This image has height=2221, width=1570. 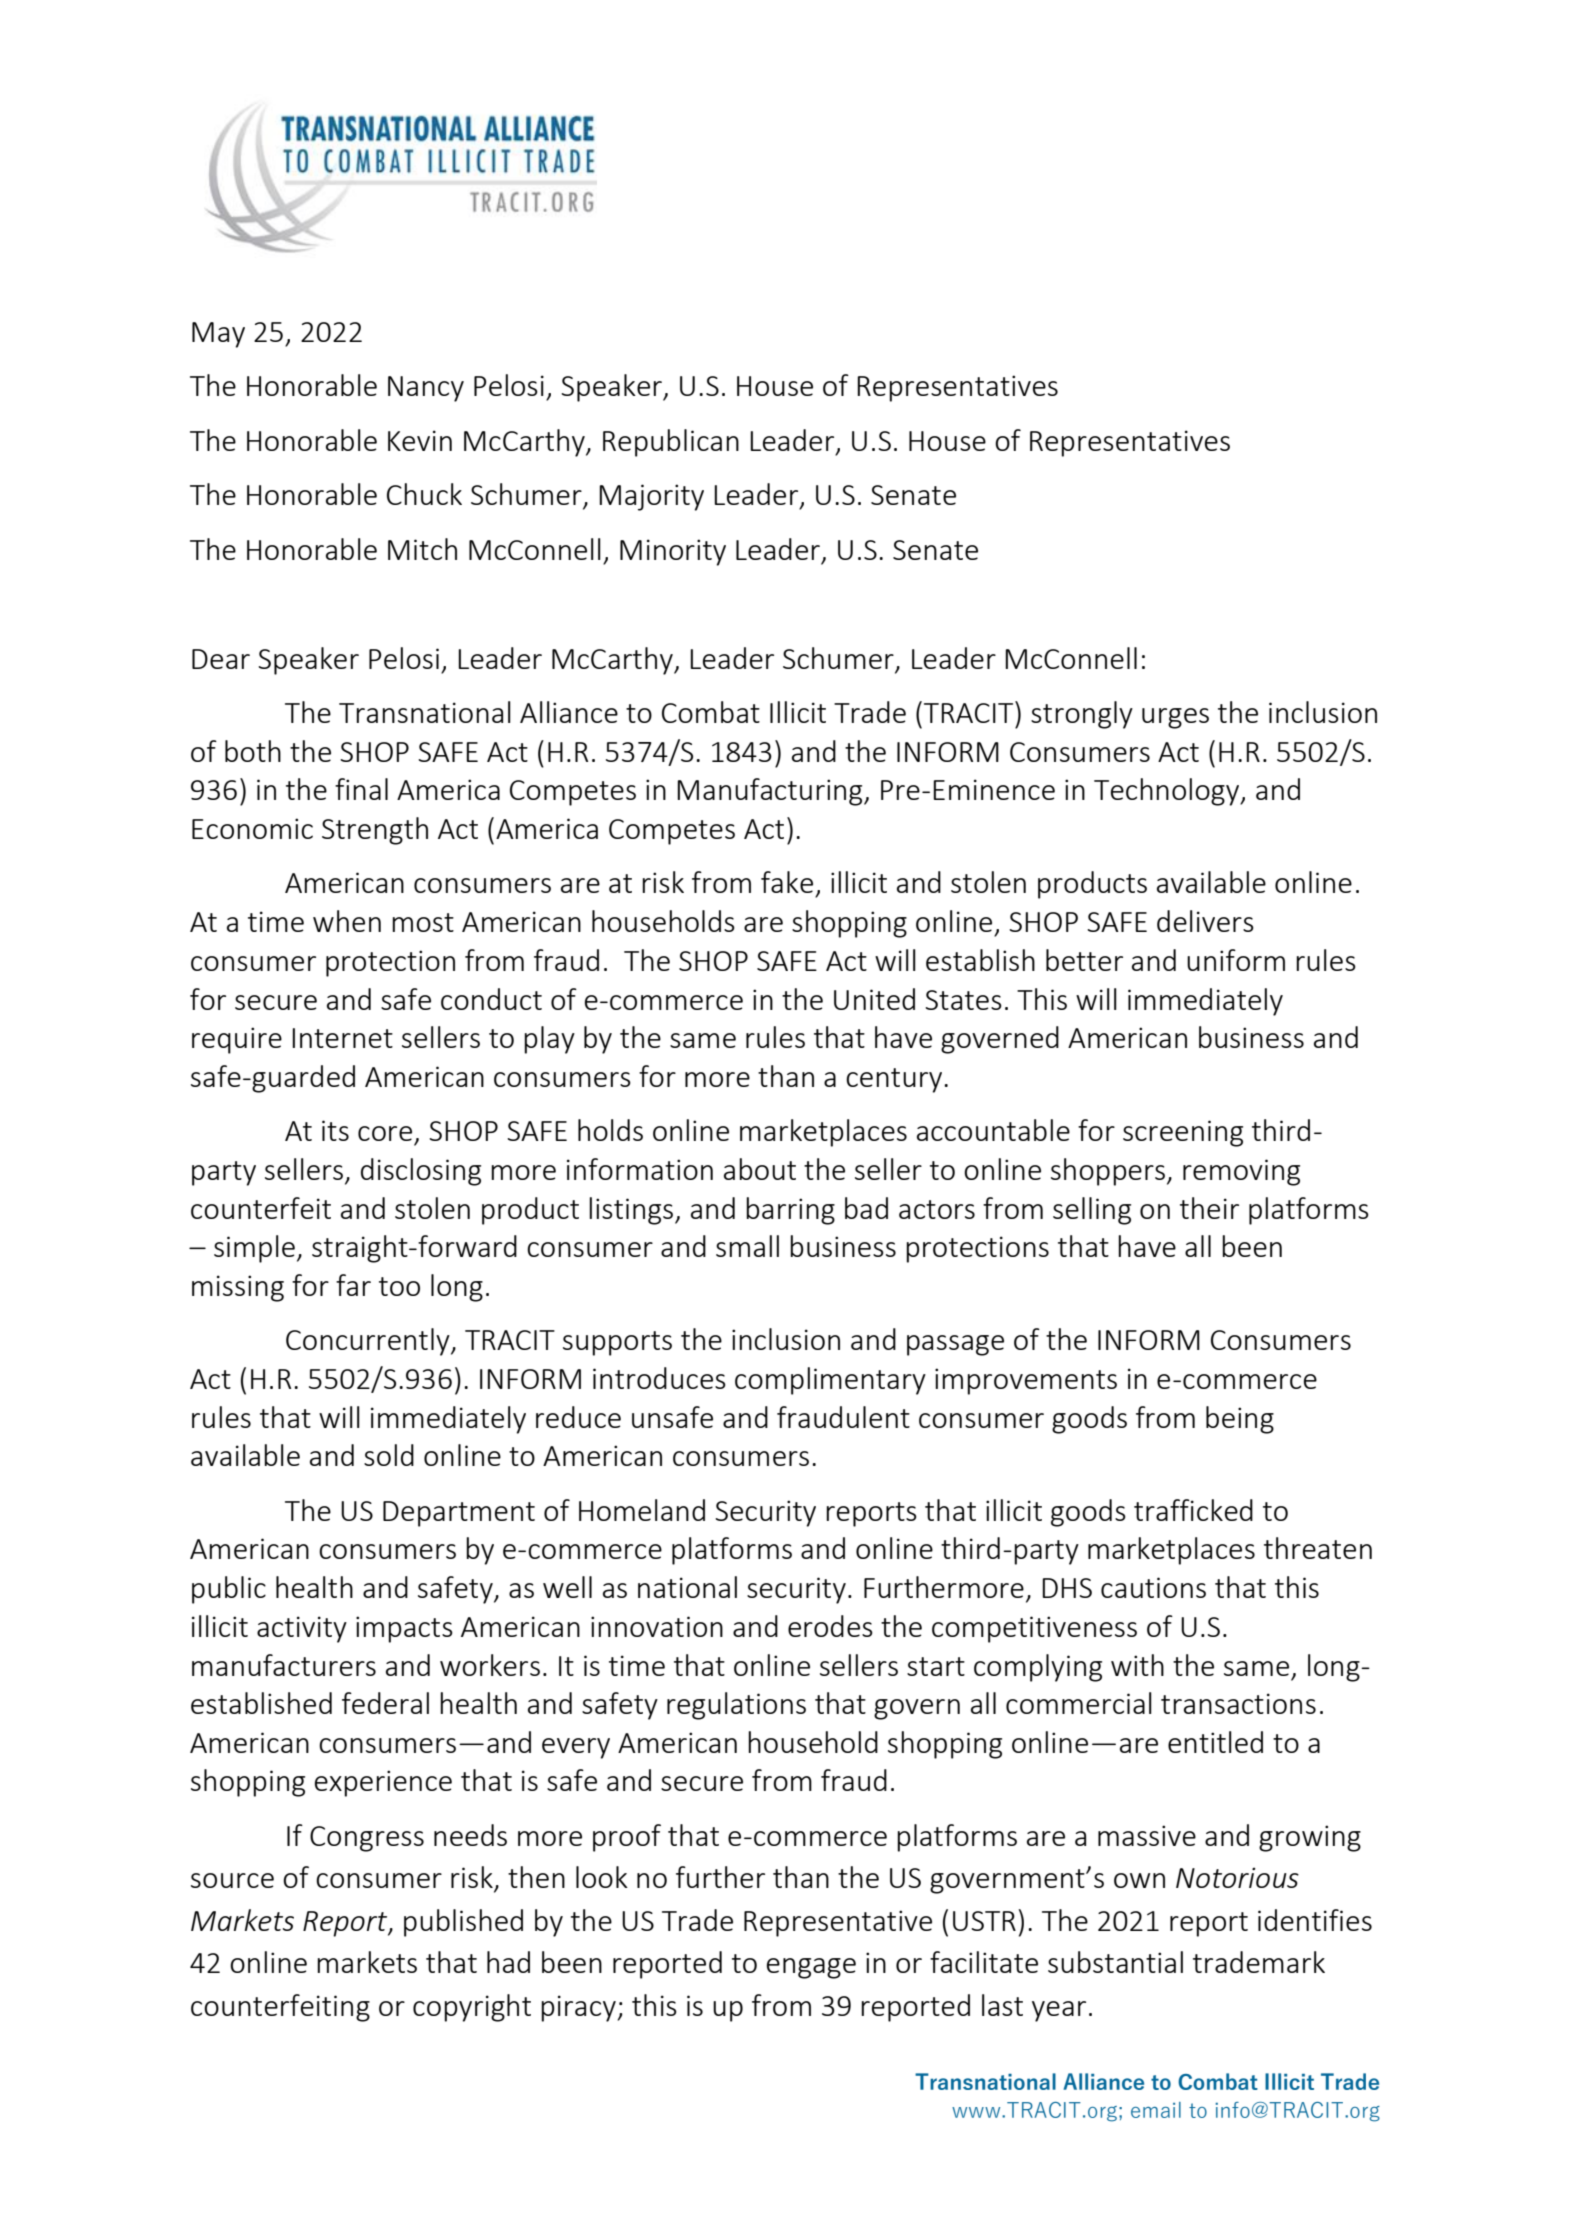 What do you see at coordinates (874, 999) in the image?
I see `United` at bounding box center [874, 999].
